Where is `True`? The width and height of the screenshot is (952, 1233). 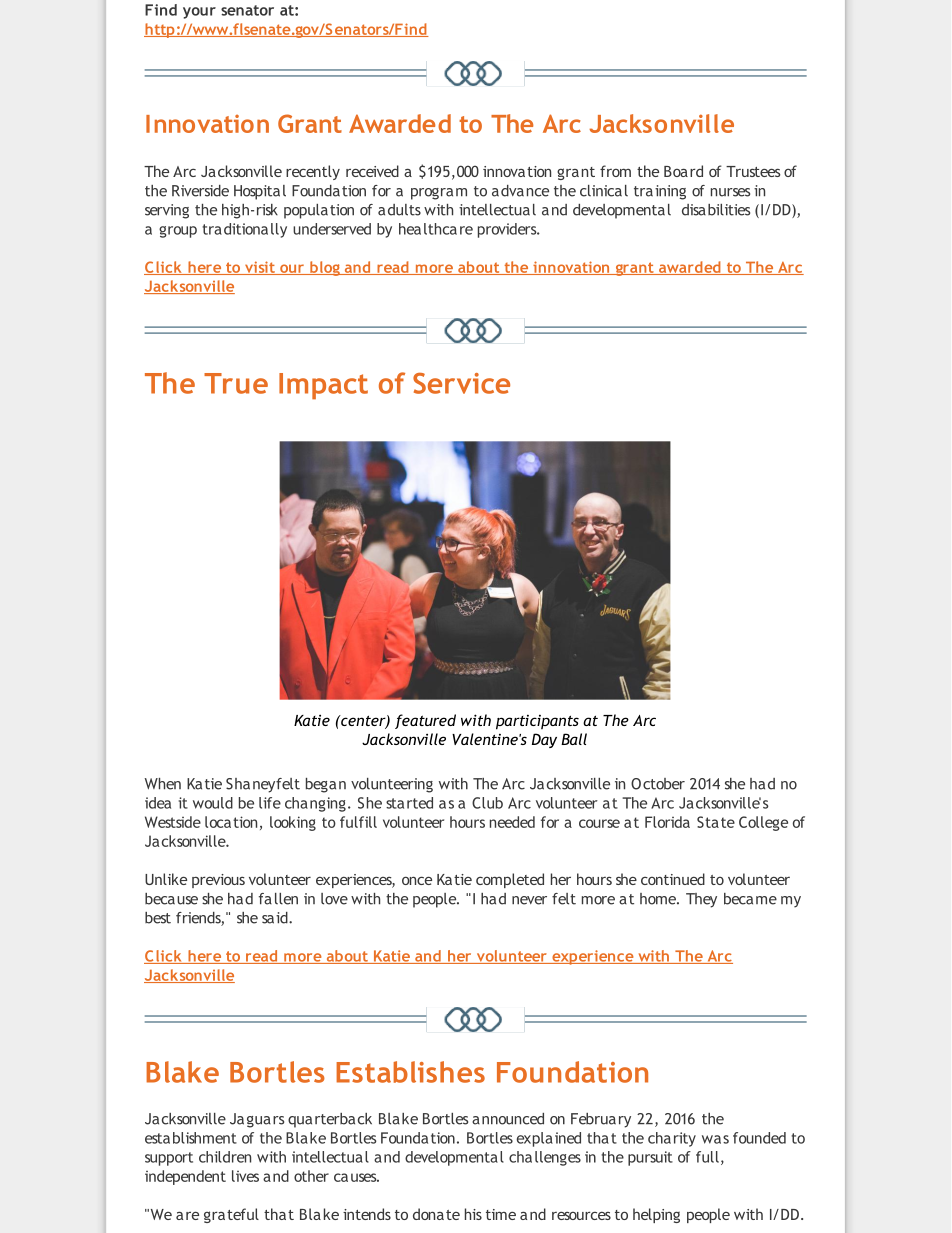 True is located at coordinates (236, 383).
